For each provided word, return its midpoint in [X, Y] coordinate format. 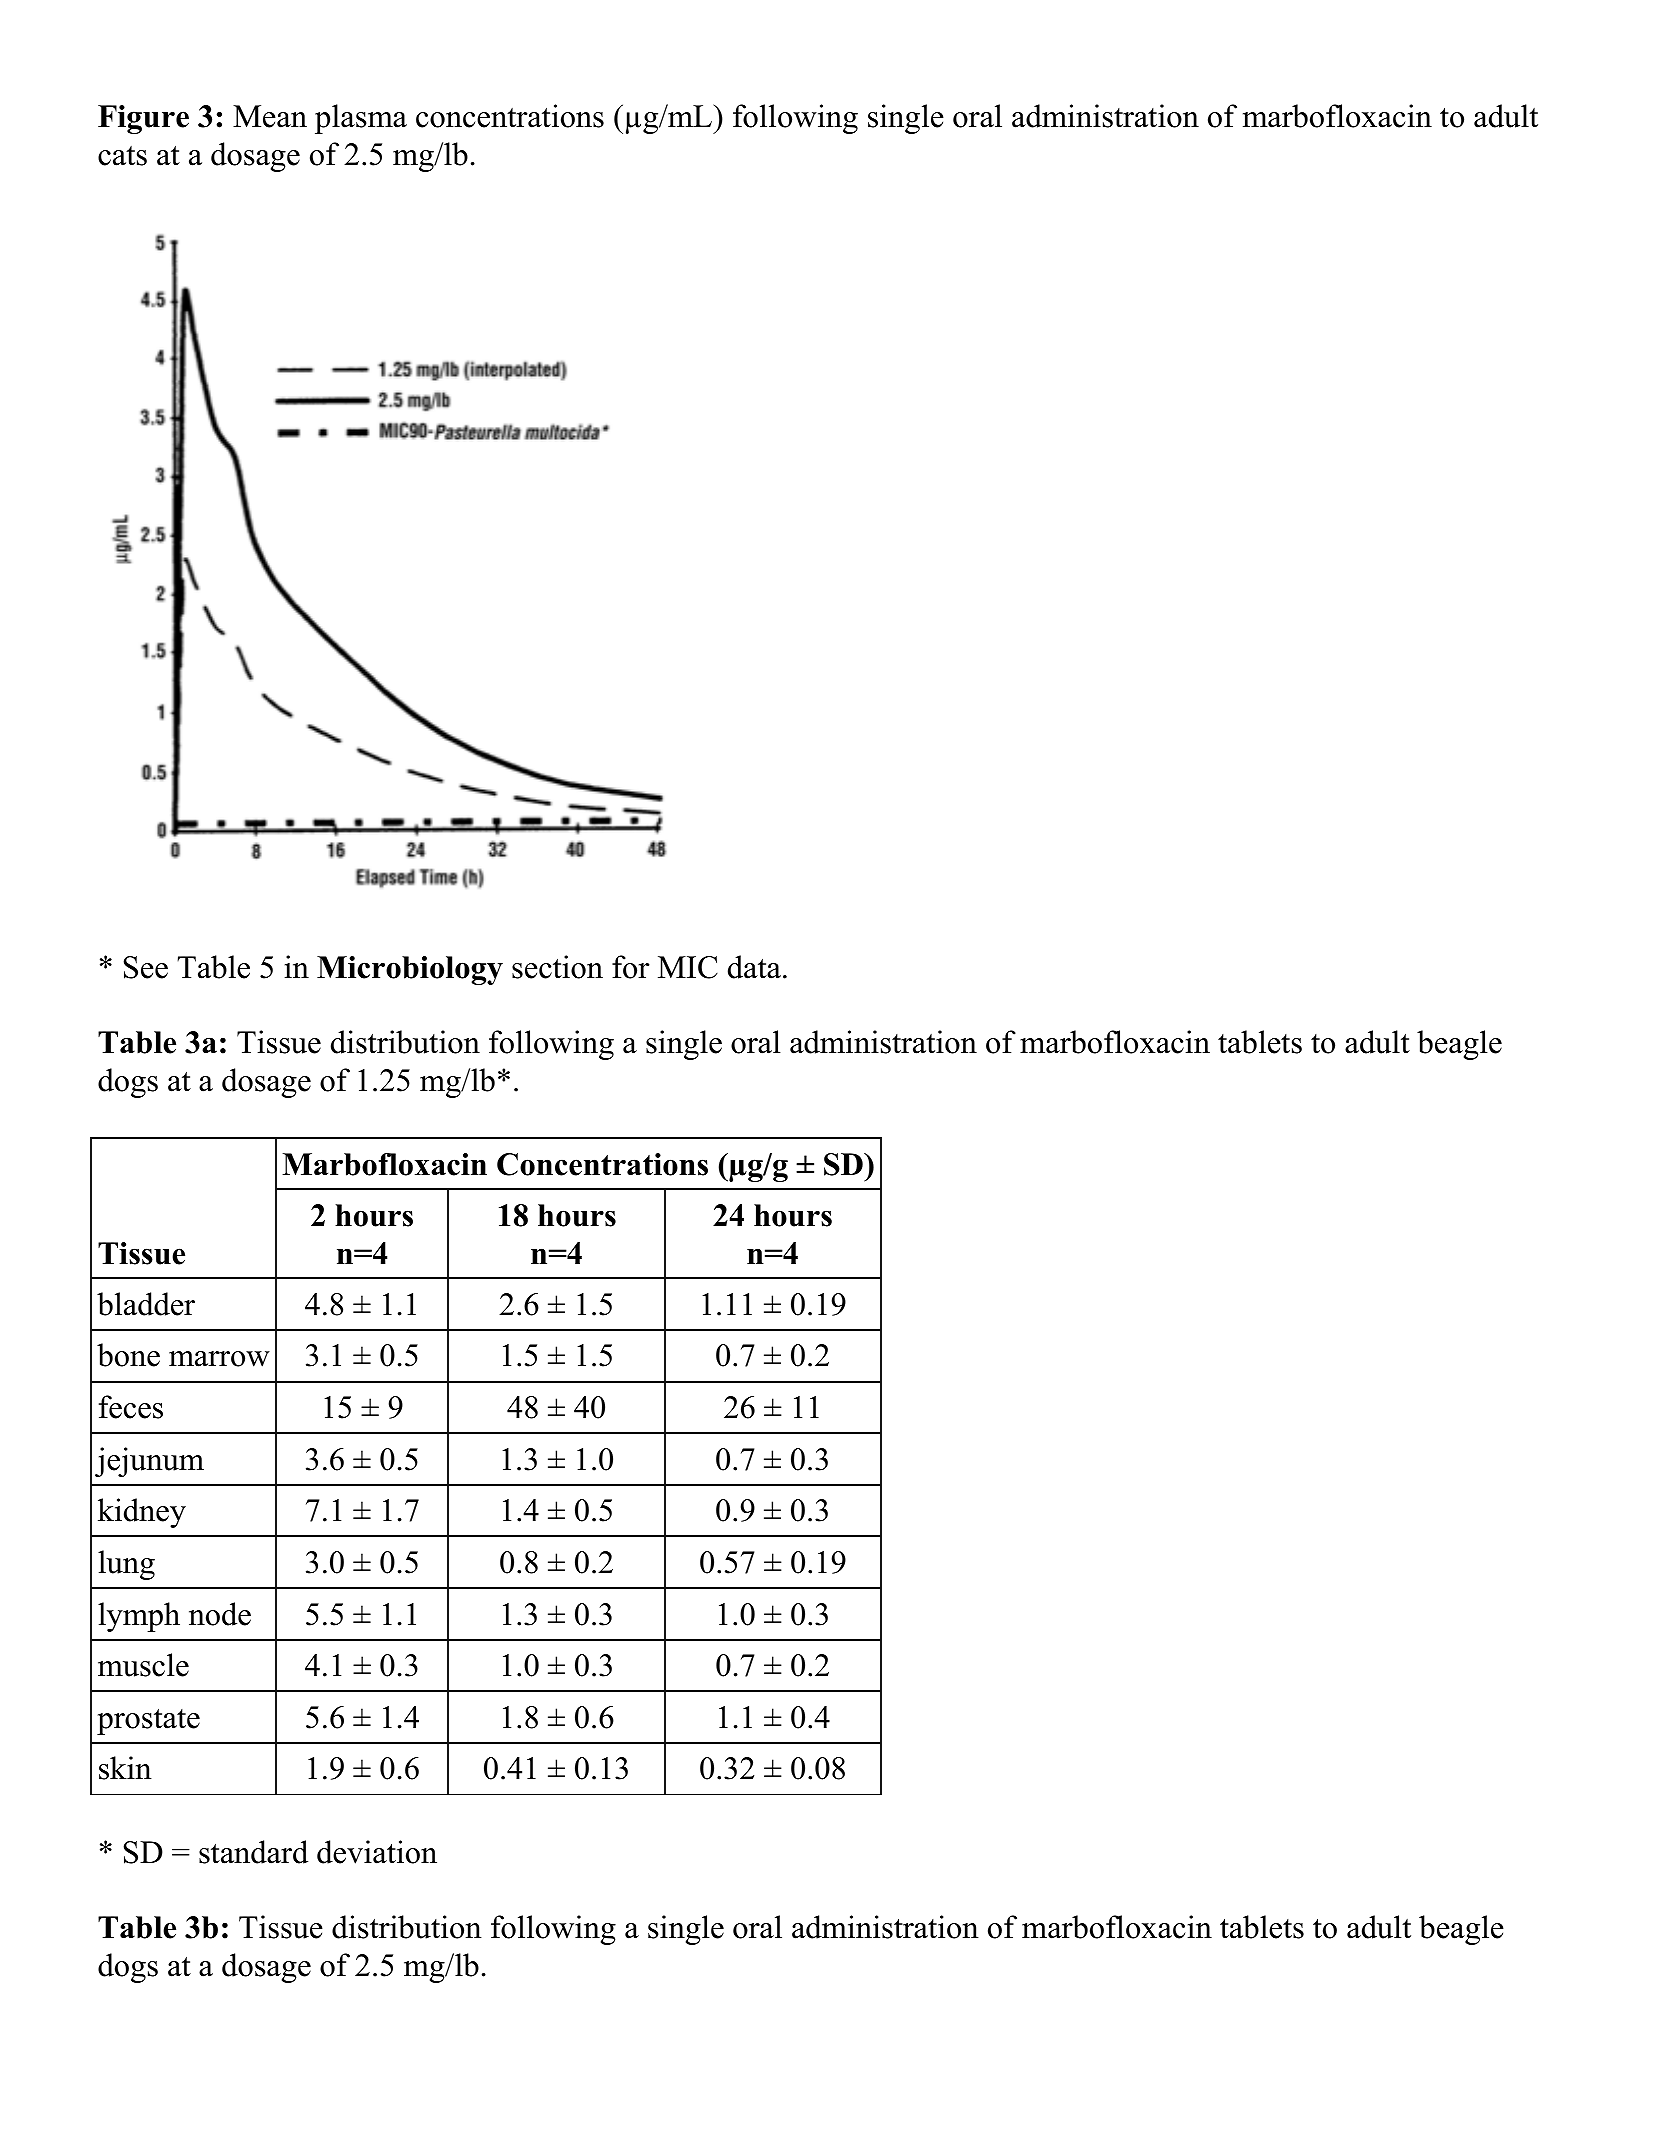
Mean [270, 116]
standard [253, 1852]
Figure [143, 119]
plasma [361, 119]
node [220, 1614]
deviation [377, 1852]
